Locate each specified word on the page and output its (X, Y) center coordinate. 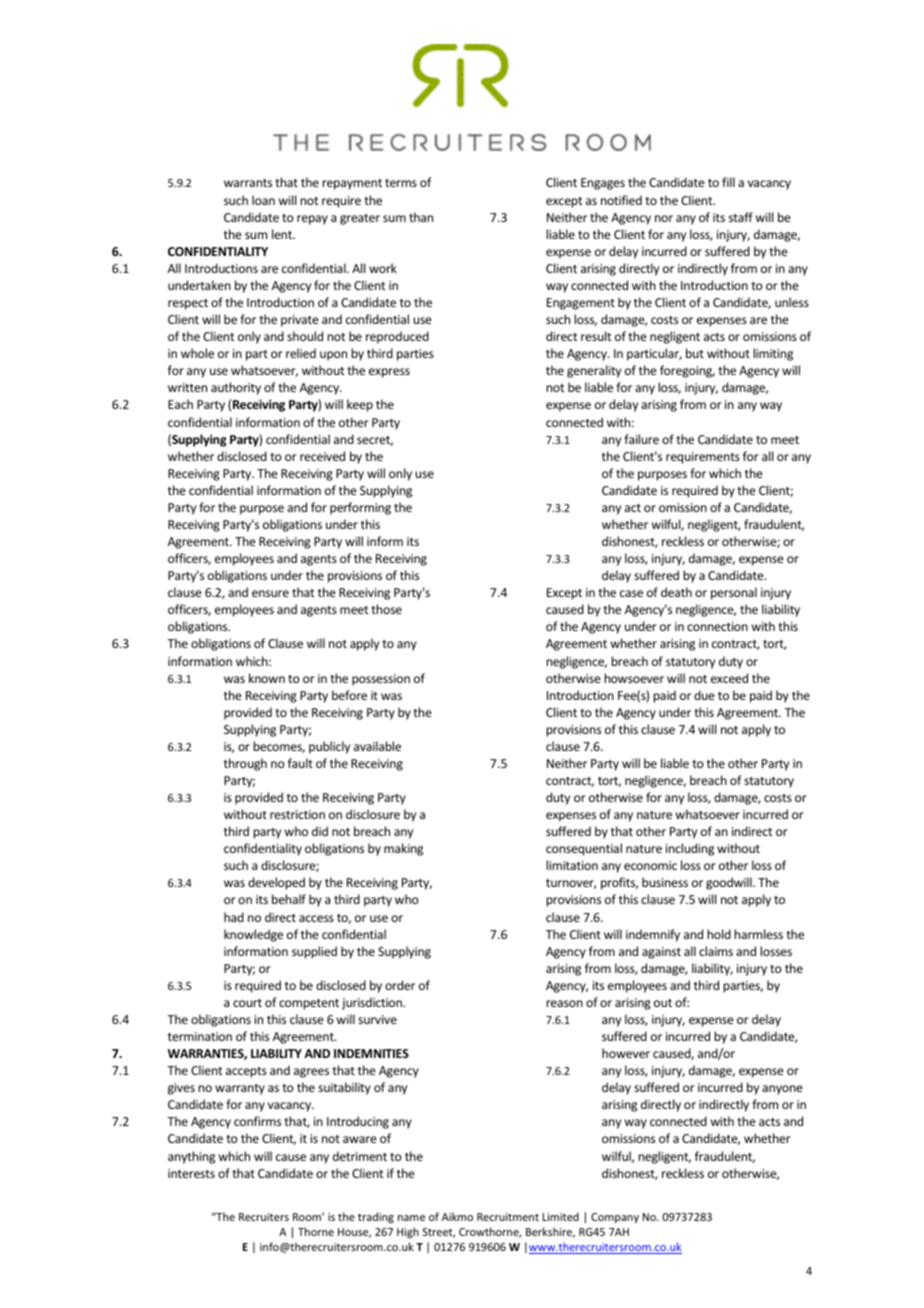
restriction (297, 814)
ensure (270, 593)
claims (716, 951)
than (421, 217)
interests (191, 1173)
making (403, 849)
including (690, 849)
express (389, 373)
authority (236, 388)
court (247, 1003)
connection (717, 626)
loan (263, 200)
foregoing (687, 371)
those (386, 609)
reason (564, 1003)
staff (741, 217)
